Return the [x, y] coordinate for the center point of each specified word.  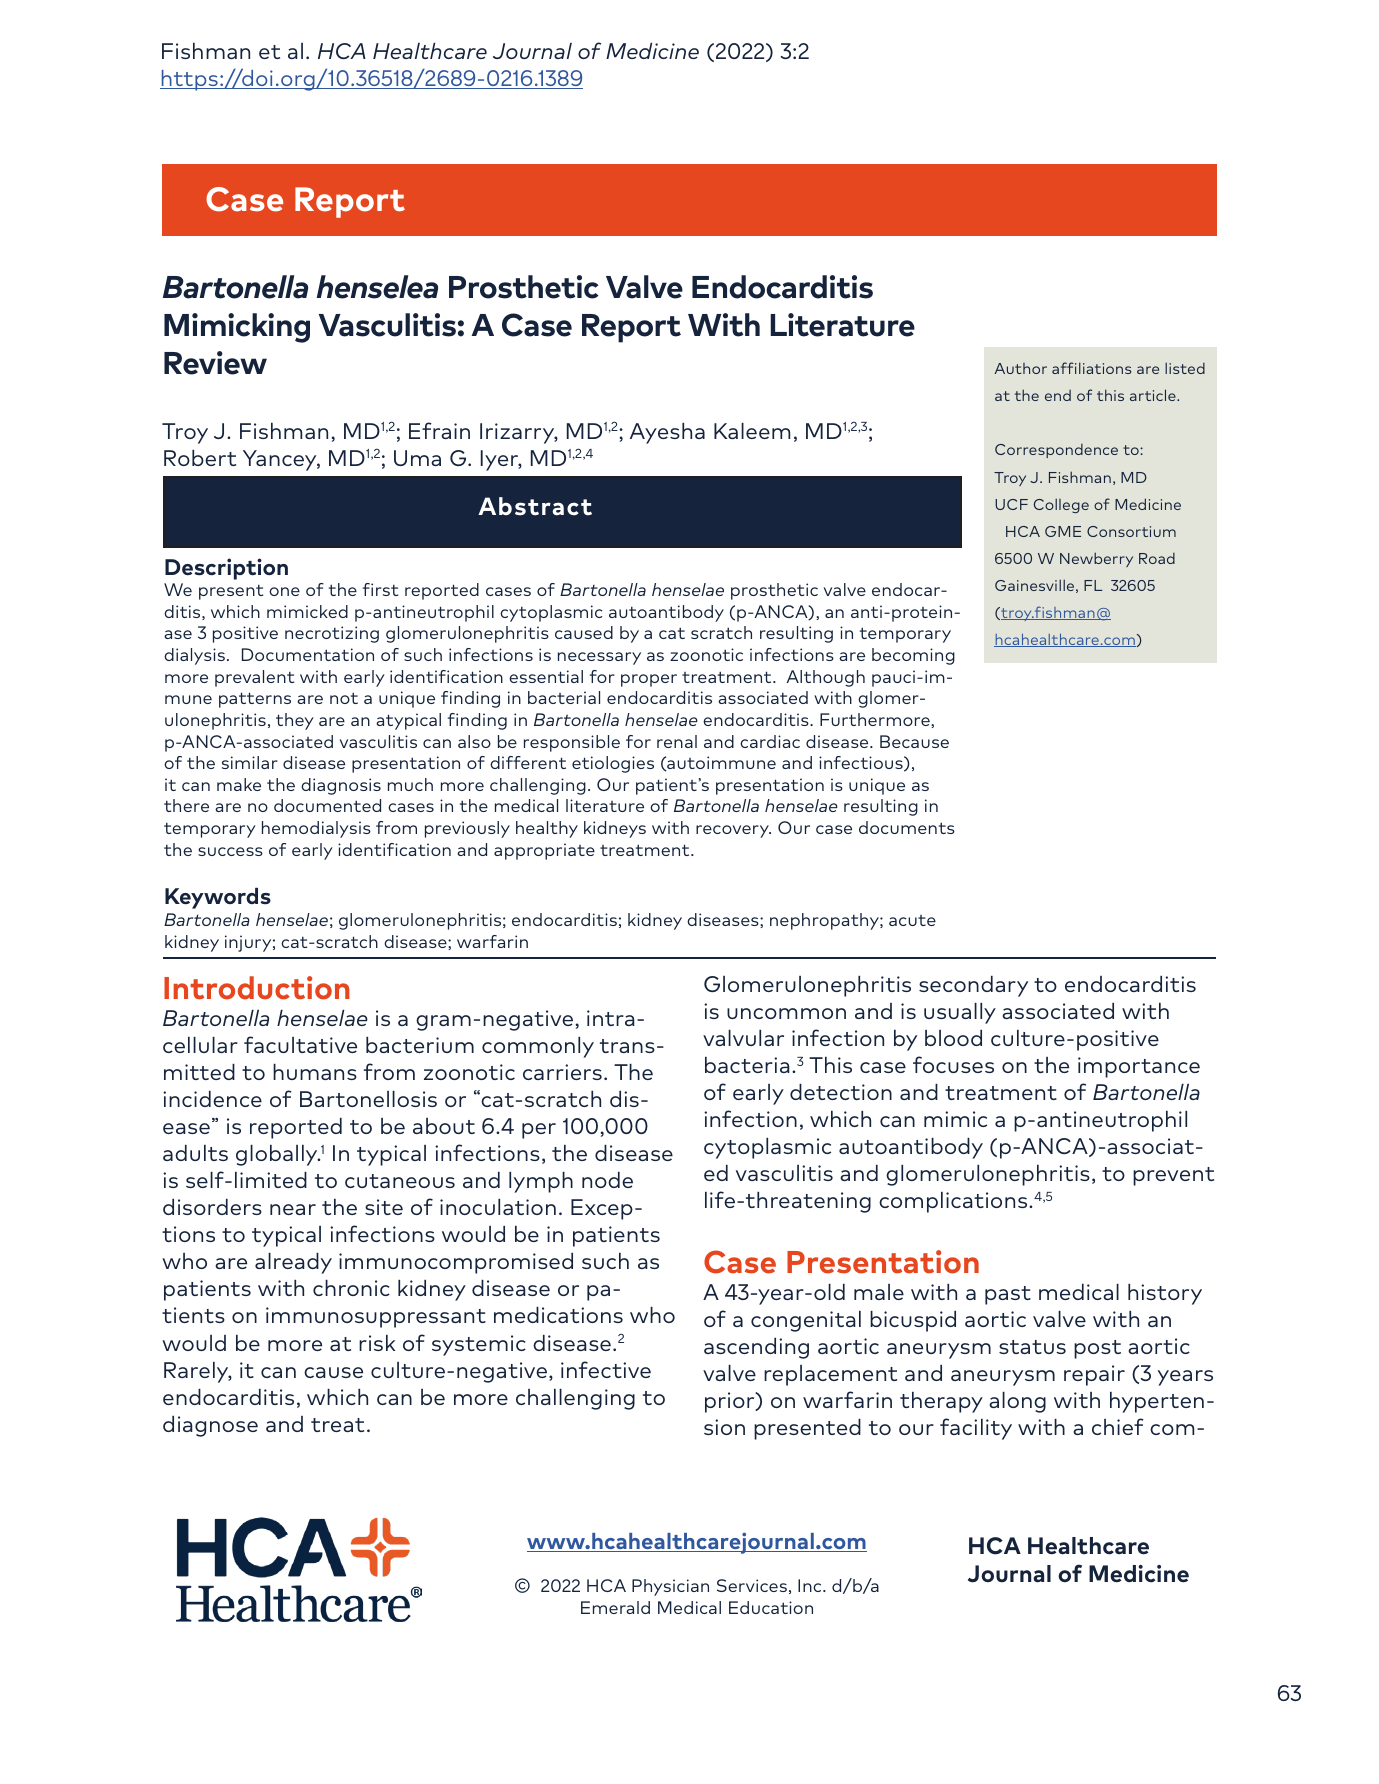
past [1008, 1295]
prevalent [255, 678]
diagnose [210, 1426]
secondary [973, 986]
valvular [743, 1038]
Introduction [257, 988]
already [293, 1263]
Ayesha [667, 433]
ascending [756, 1348]
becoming [913, 656]
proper [649, 680]
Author [1020, 368]
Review [215, 363]
